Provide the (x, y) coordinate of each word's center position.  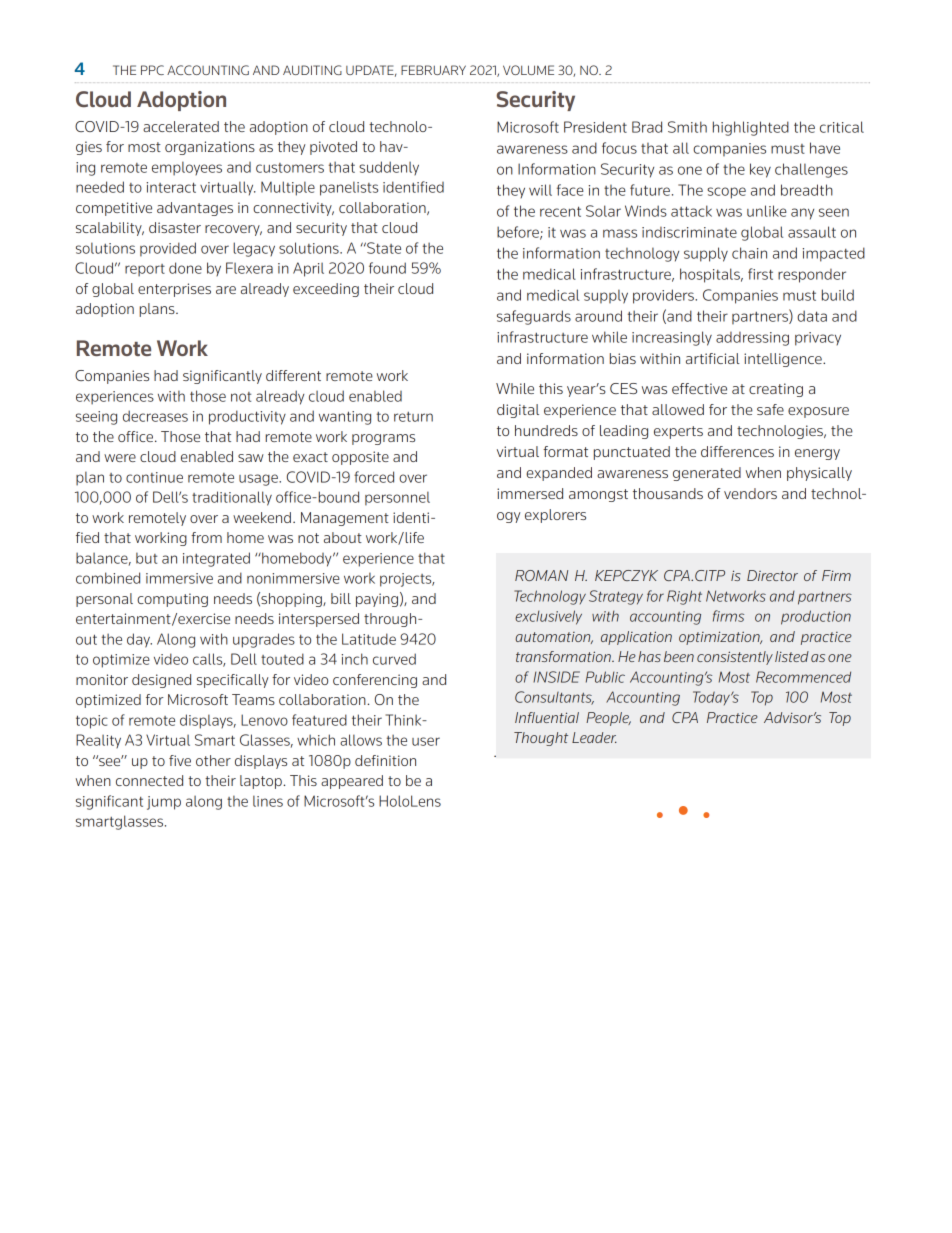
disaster (175, 227)
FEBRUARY (433, 70)
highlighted (751, 128)
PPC (152, 70)
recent (560, 211)
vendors (750, 493)
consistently (735, 658)
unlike (767, 211)
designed (161, 681)
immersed (530, 493)
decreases (155, 416)
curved (394, 659)
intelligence (784, 360)
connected (149, 780)
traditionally (232, 498)
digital (518, 411)
